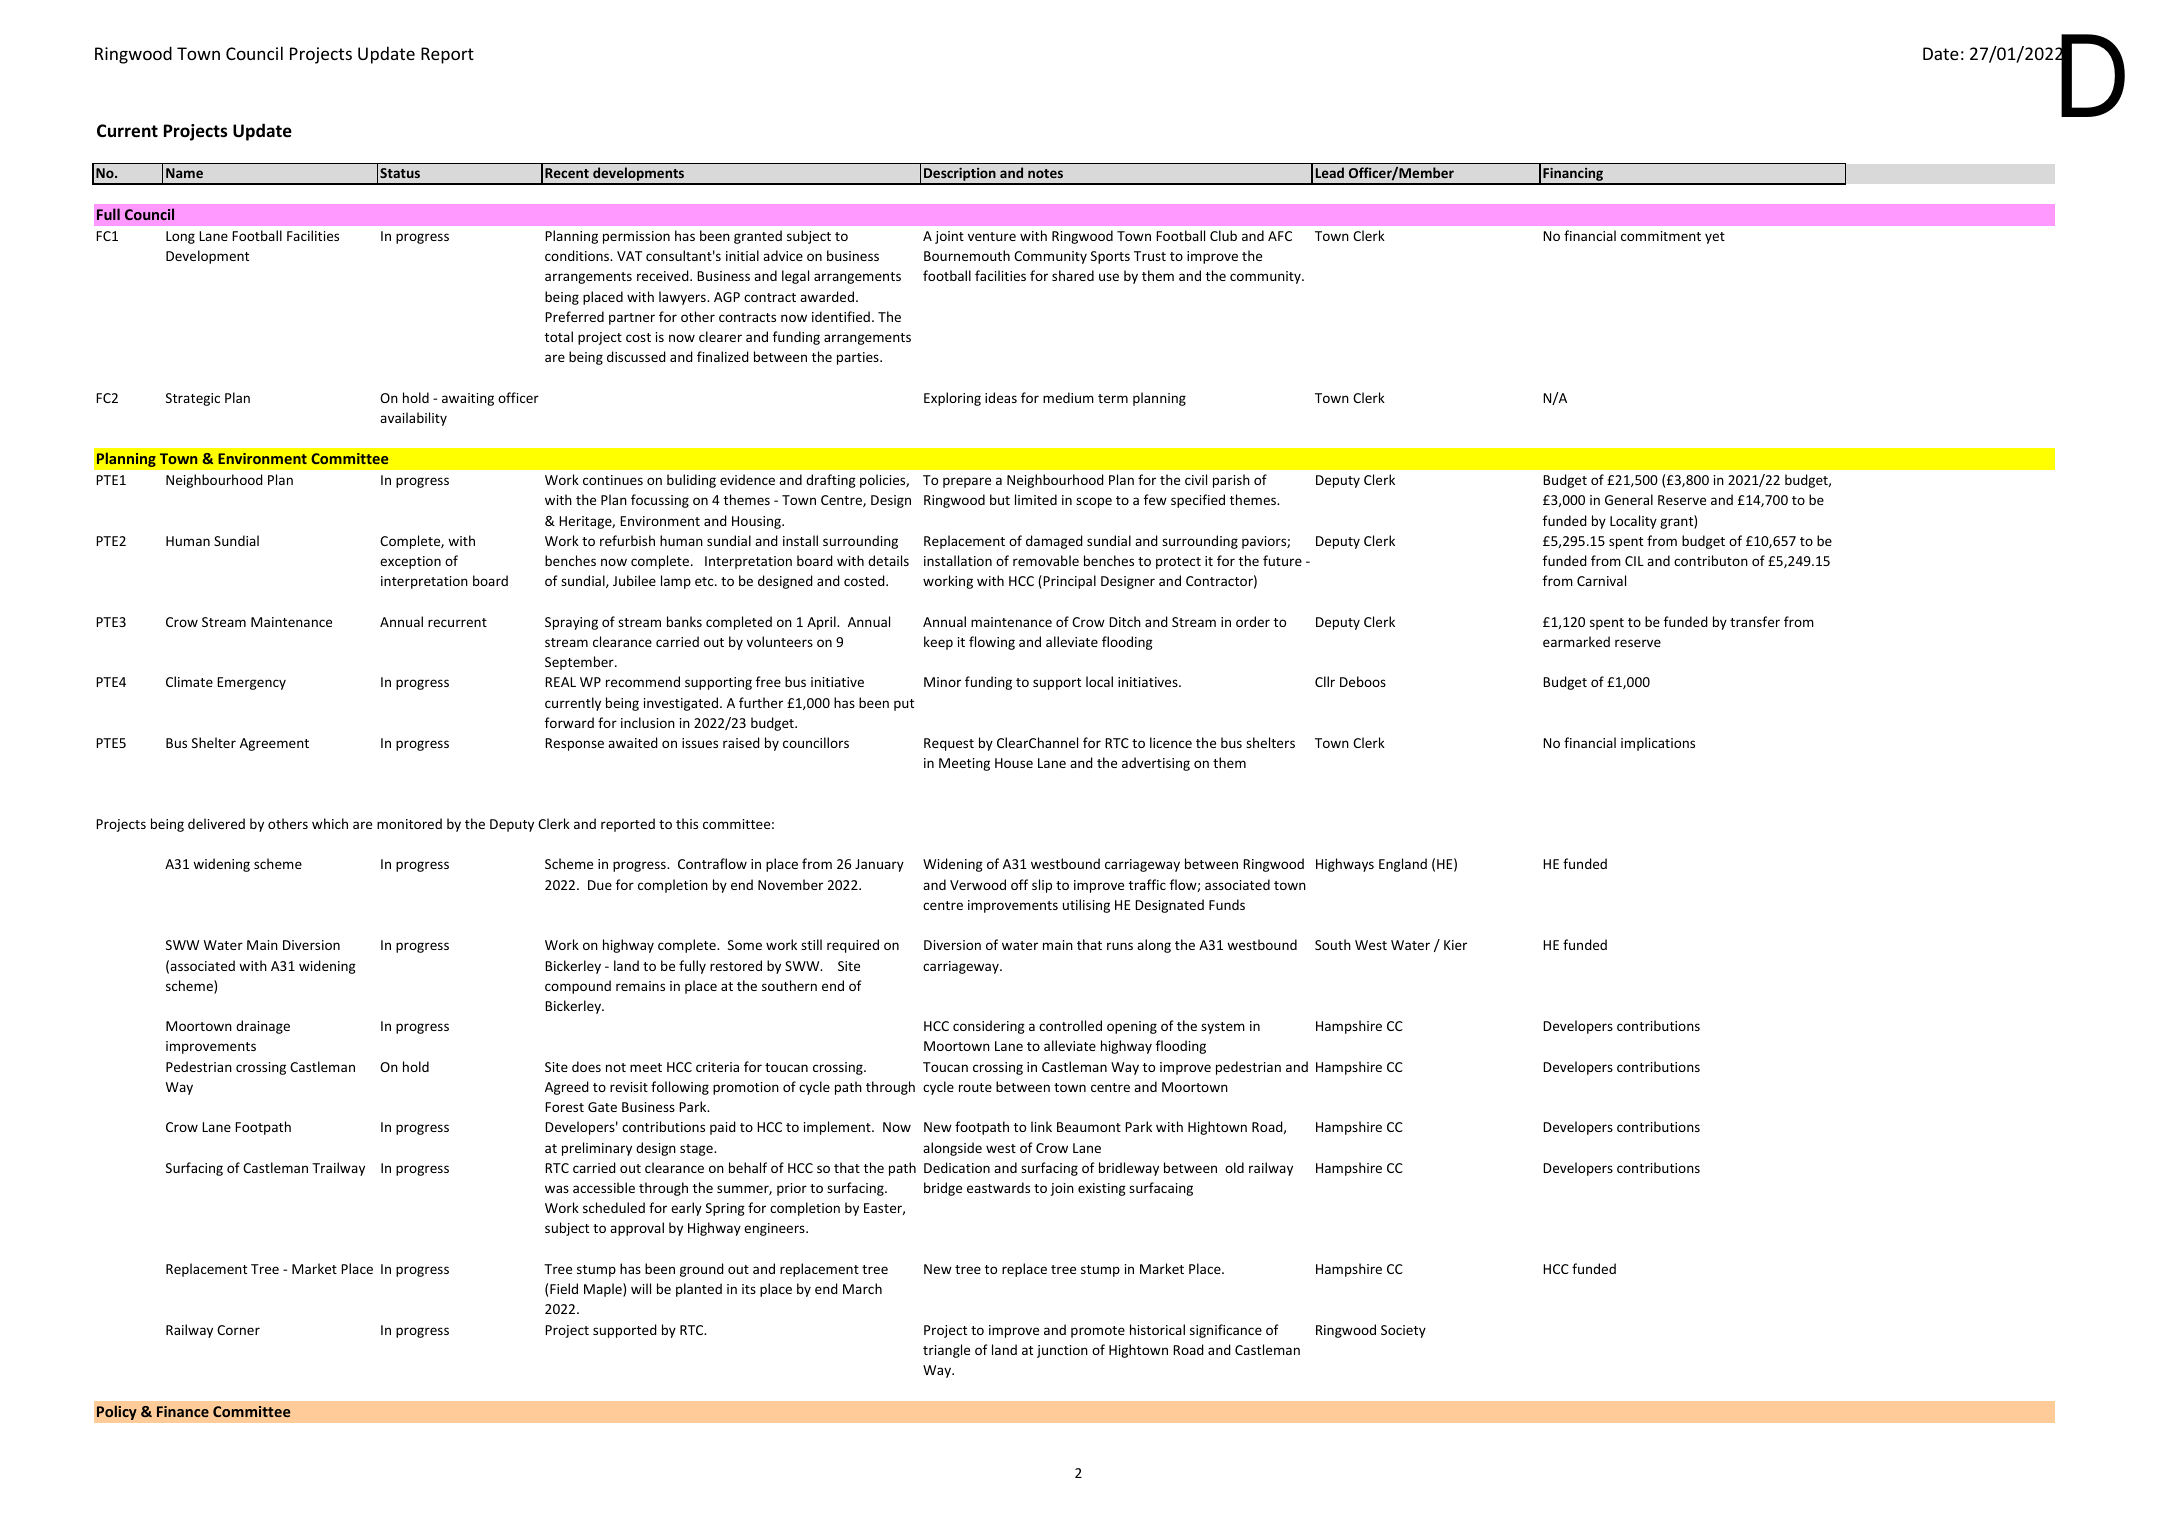  What do you see at coordinates (1014, 763) in the screenshot?
I see `House` at bounding box center [1014, 763].
